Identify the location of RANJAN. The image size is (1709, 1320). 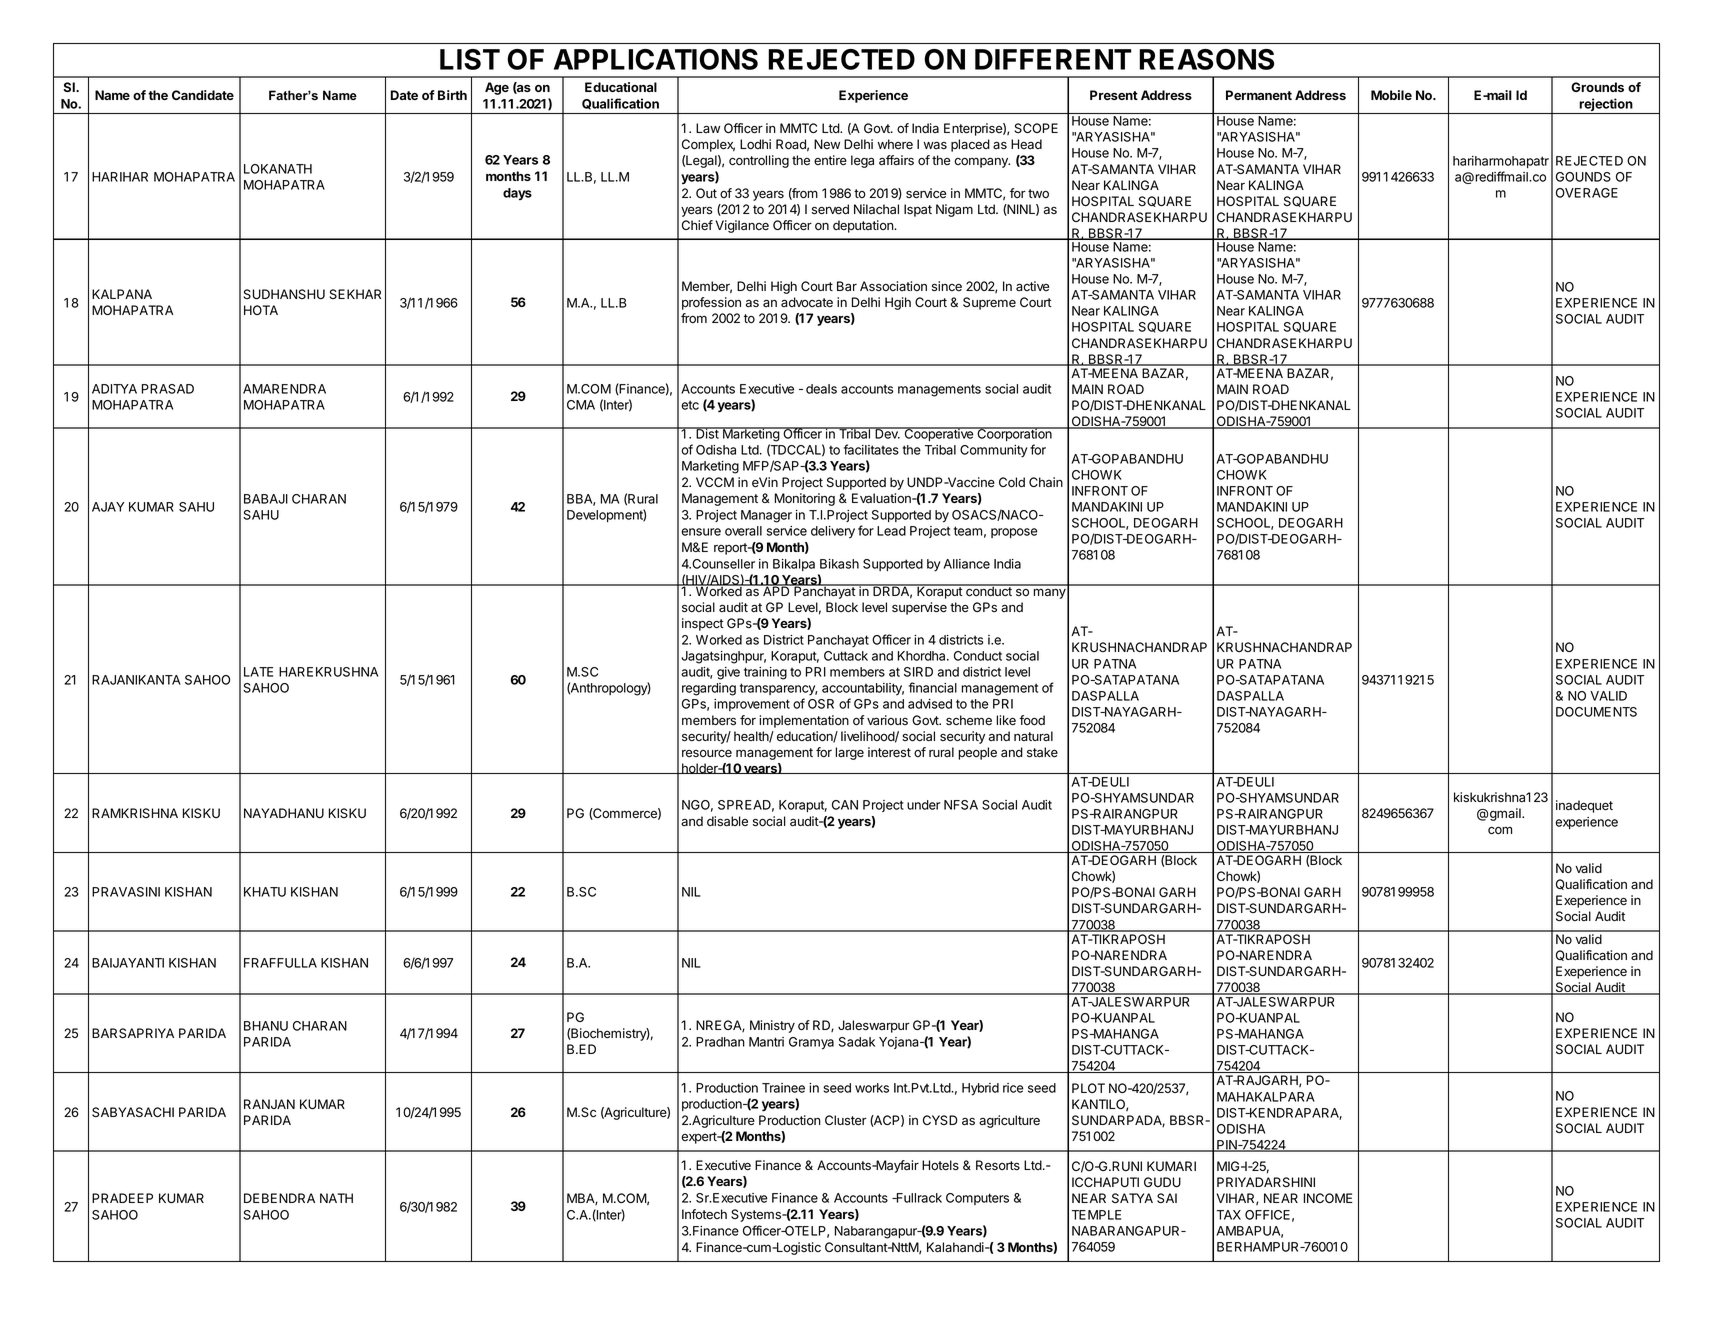
(269, 1104).
